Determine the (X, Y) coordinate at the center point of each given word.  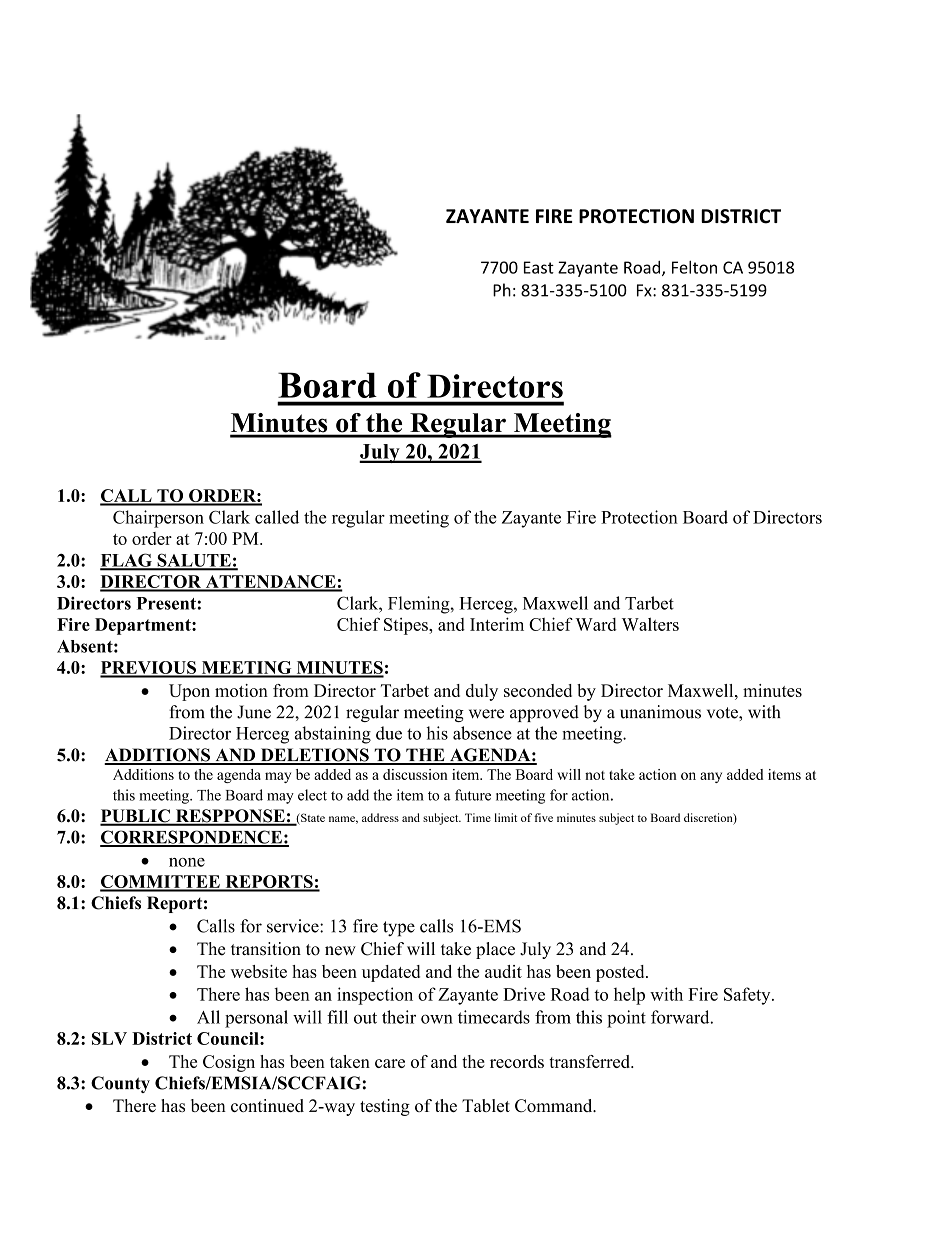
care (390, 1063)
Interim (497, 624)
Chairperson (158, 519)
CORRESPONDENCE (192, 838)
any (711, 777)
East (539, 267)
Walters (650, 624)
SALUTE (194, 561)
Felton (694, 267)
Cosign (229, 1063)
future (473, 795)
